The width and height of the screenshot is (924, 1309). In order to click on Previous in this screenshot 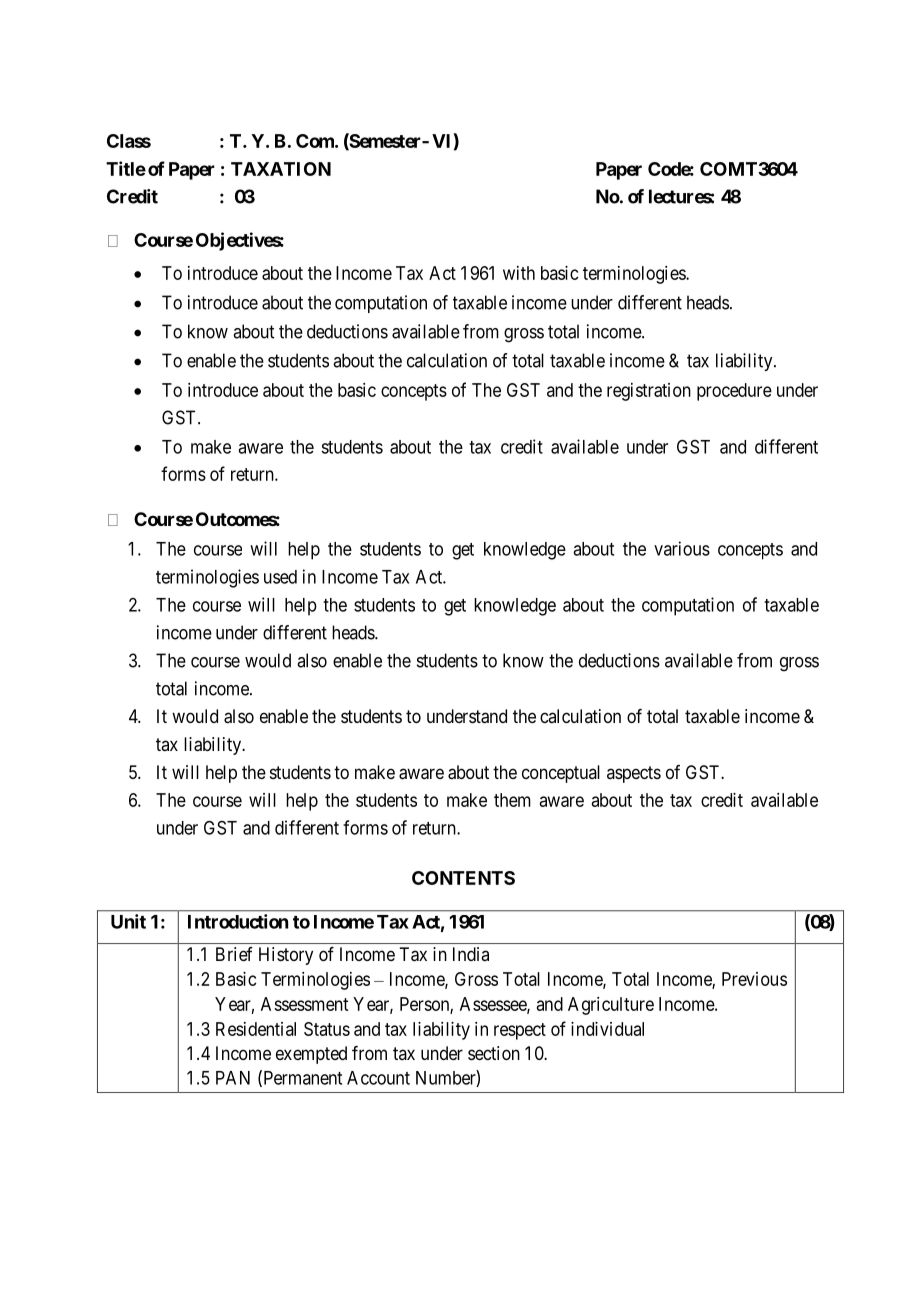, I will do `click(754, 979)`.
